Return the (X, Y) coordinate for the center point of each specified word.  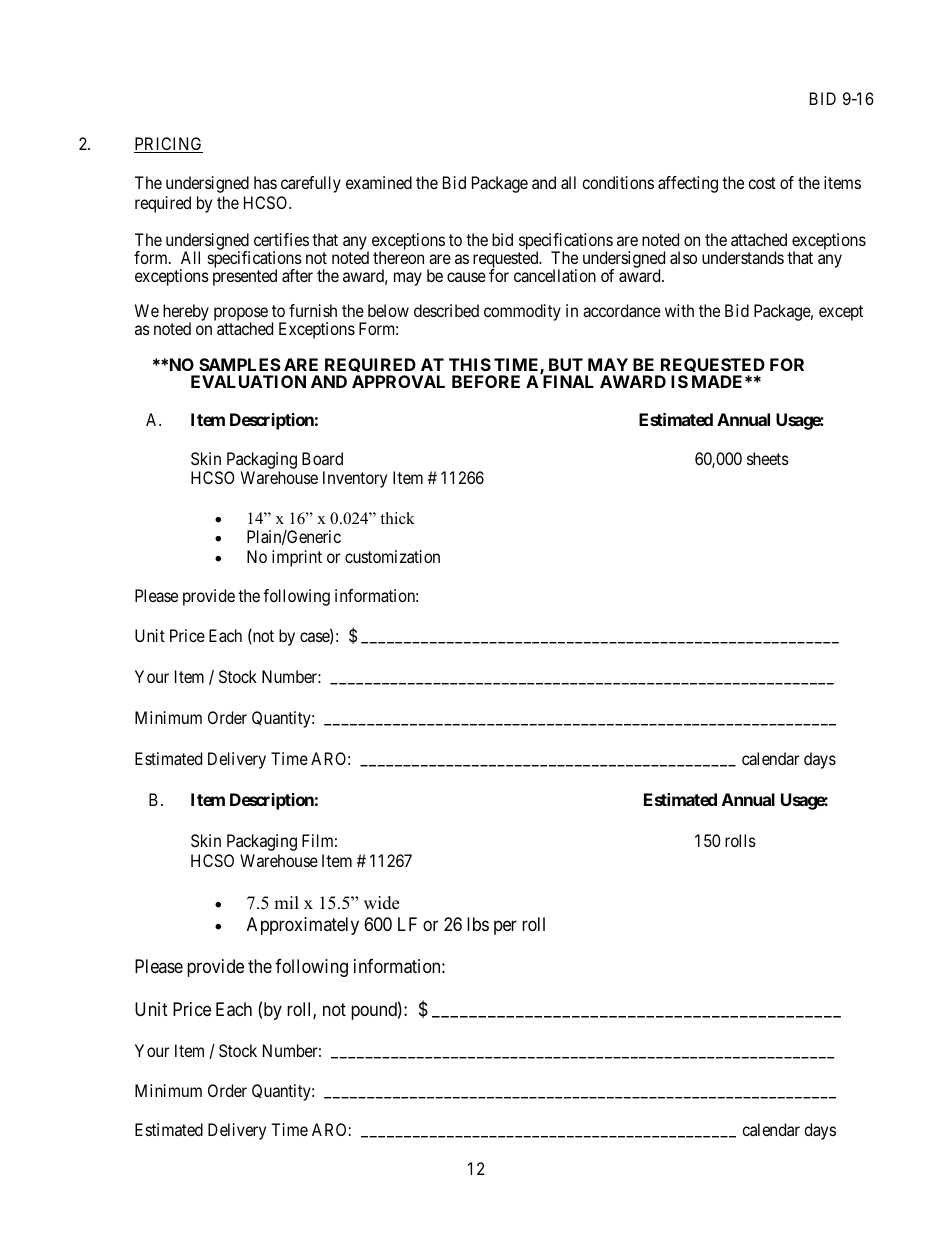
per (505, 927)
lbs (478, 924)
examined (379, 182)
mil (286, 902)
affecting (688, 184)
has (265, 182)
